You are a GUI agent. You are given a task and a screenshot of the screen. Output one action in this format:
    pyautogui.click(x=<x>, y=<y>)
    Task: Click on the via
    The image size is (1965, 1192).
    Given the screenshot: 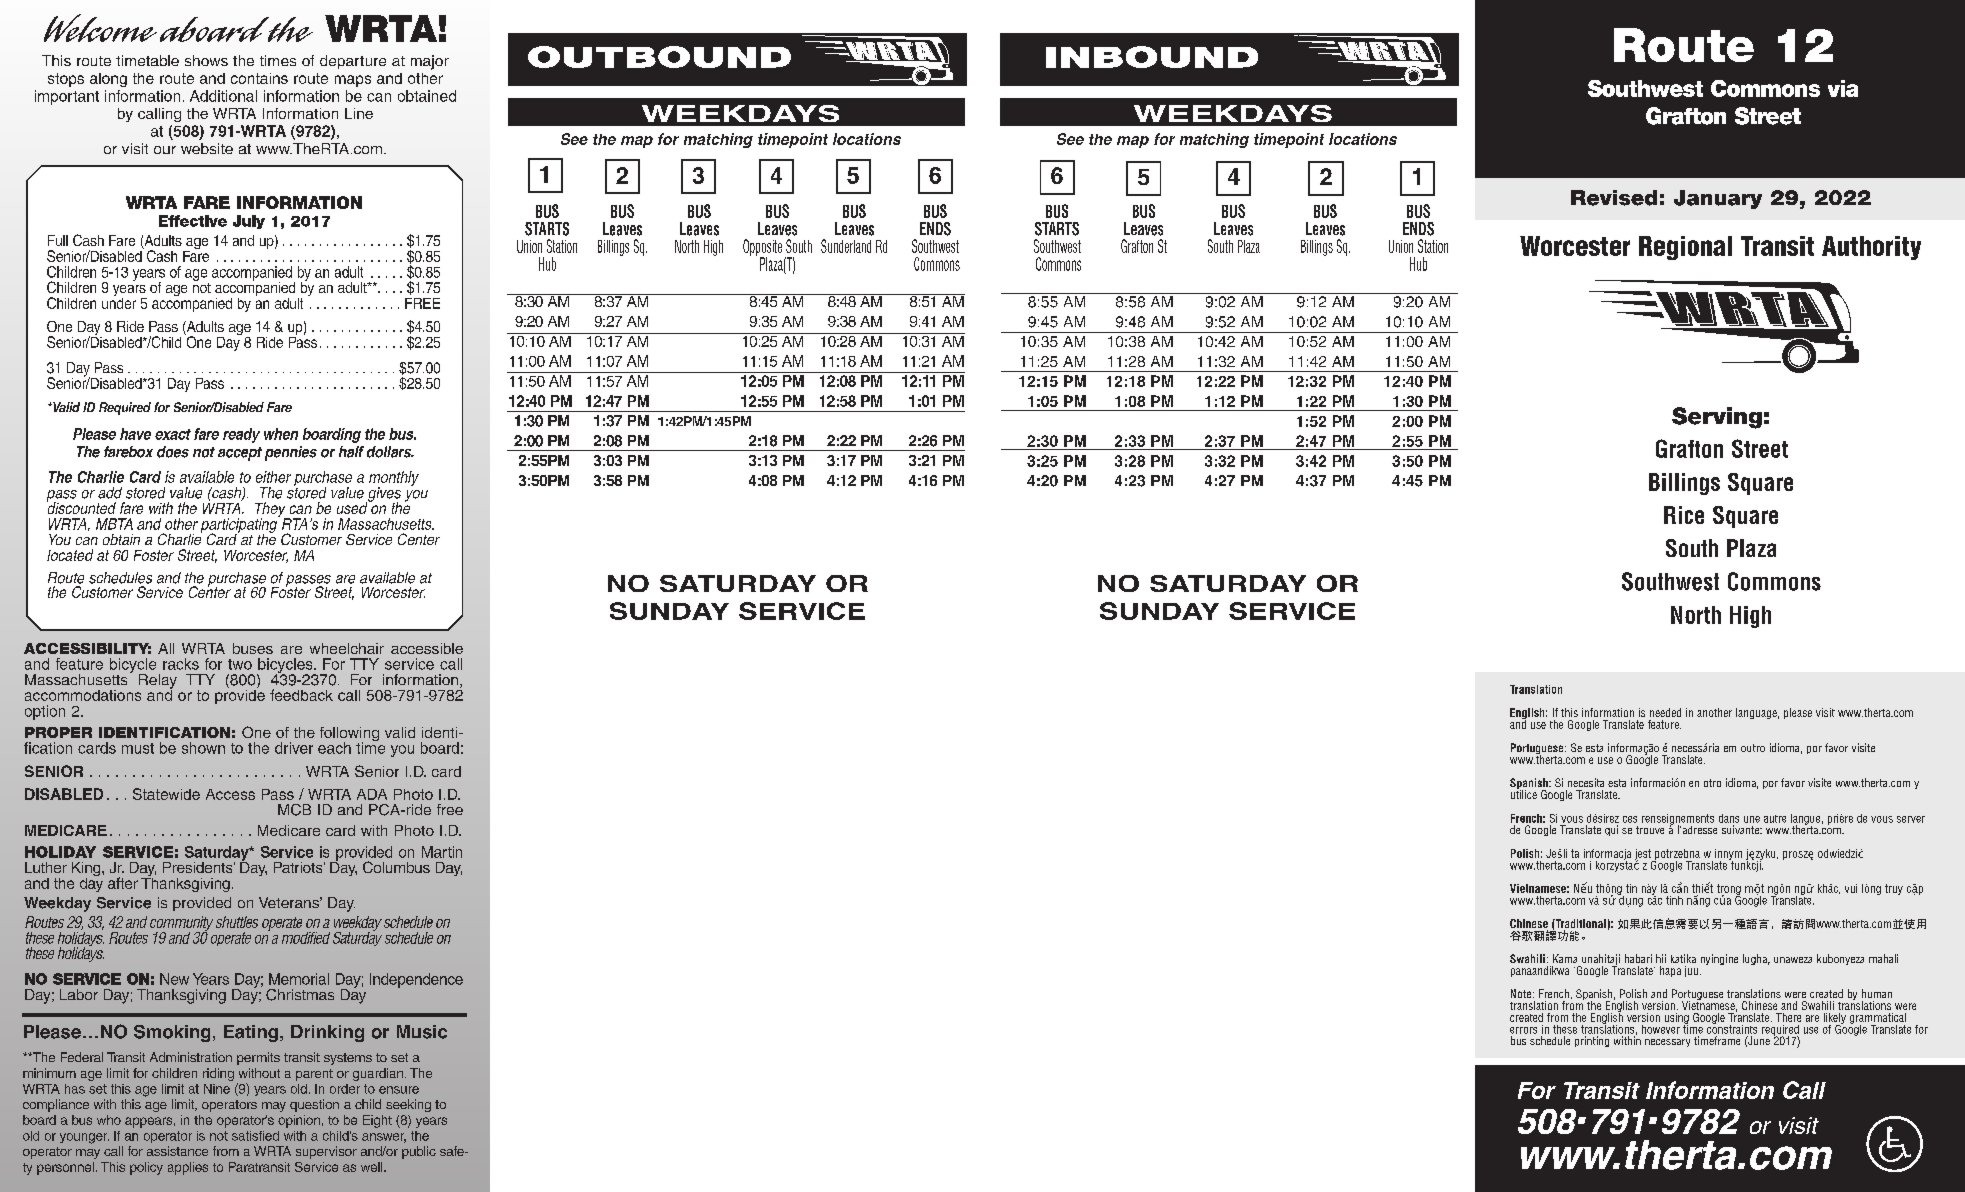 What is the action you would take?
    pyautogui.click(x=1843, y=88)
